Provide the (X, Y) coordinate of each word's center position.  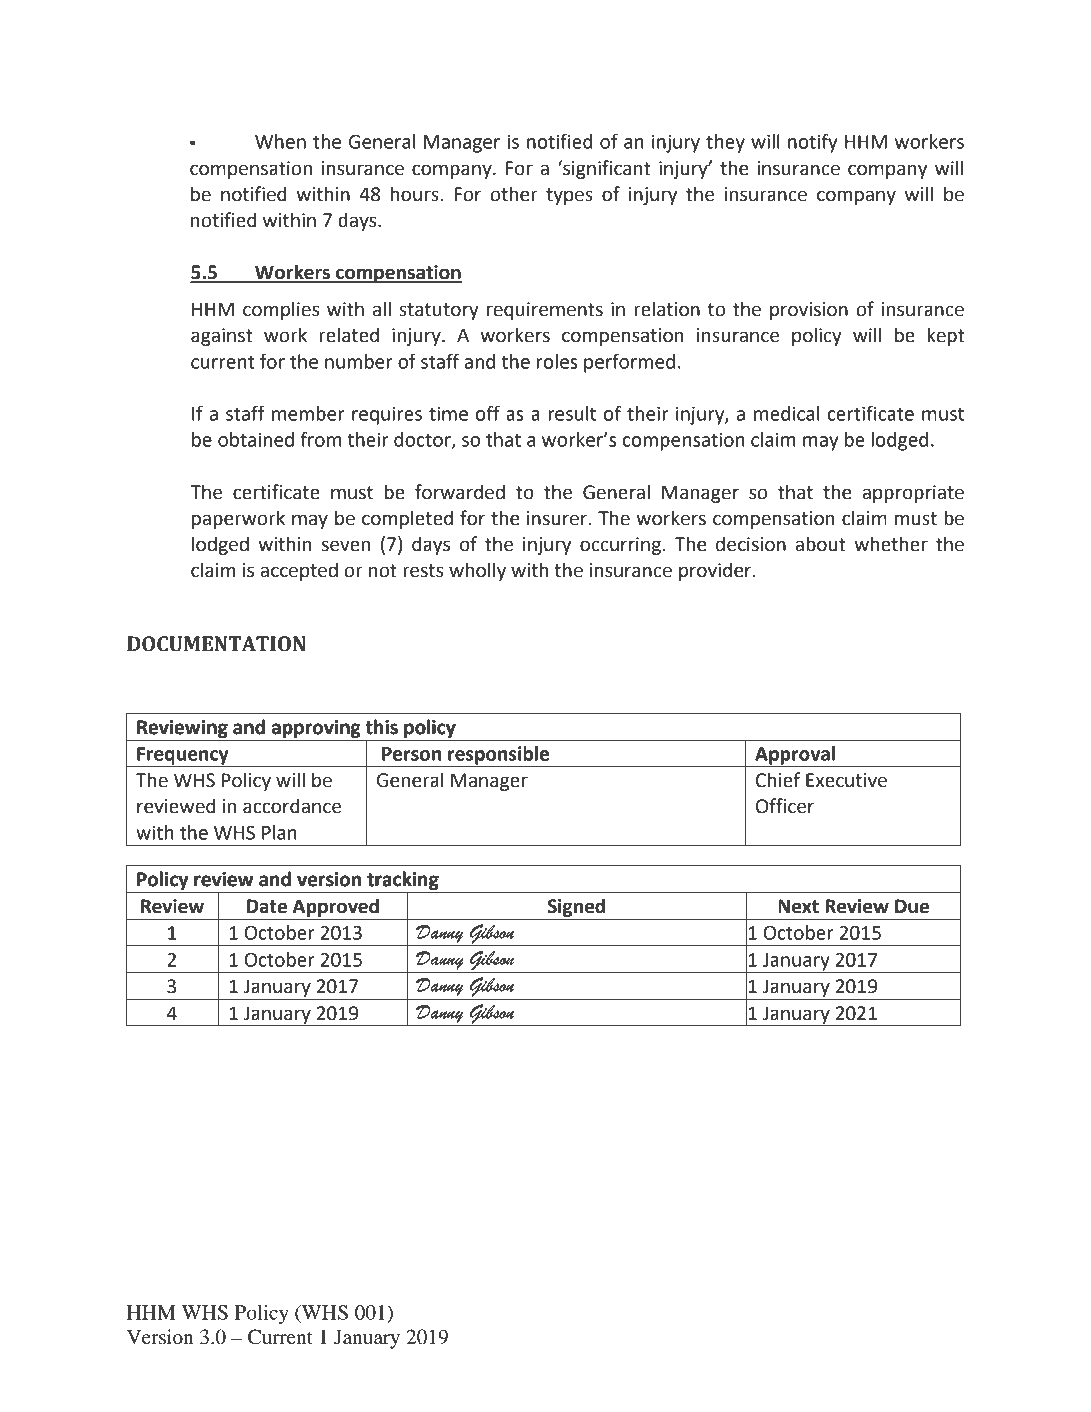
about (820, 544)
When (280, 141)
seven (346, 546)
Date (267, 906)
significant (606, 169)
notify (812, 143)
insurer (558, 518)
